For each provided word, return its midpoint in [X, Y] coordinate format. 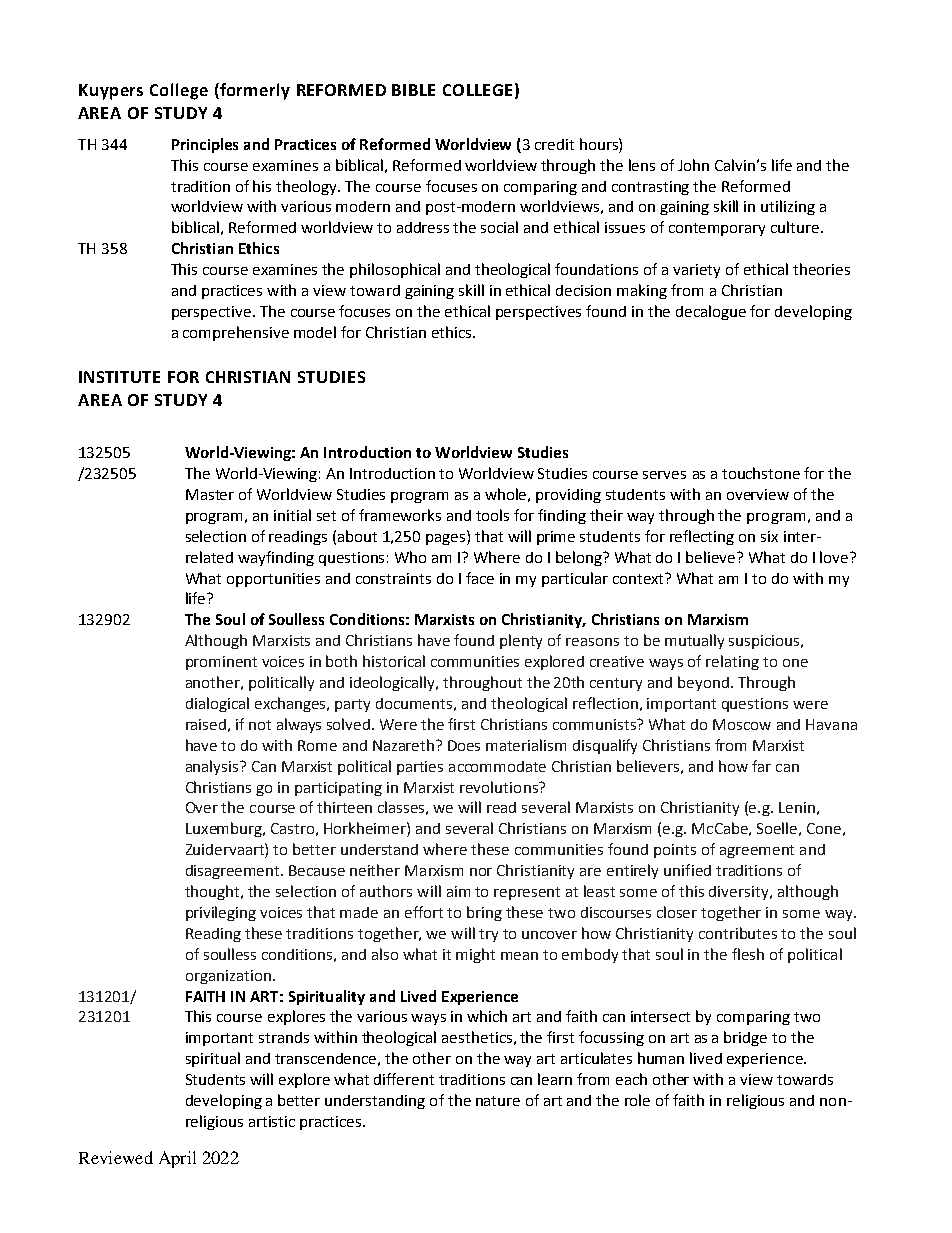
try [488, 935]
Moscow [742, 724]
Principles [205, 145]
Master [210, 494]
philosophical [395, 270]
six [769, 536]
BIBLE [413, 90]
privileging [221, 913]
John [693, 165]
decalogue [711, 312]
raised [206, 724]
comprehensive [236, 333]
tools [492, 515]
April [177, 1159]
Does [464, 745]
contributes [738, 933]
